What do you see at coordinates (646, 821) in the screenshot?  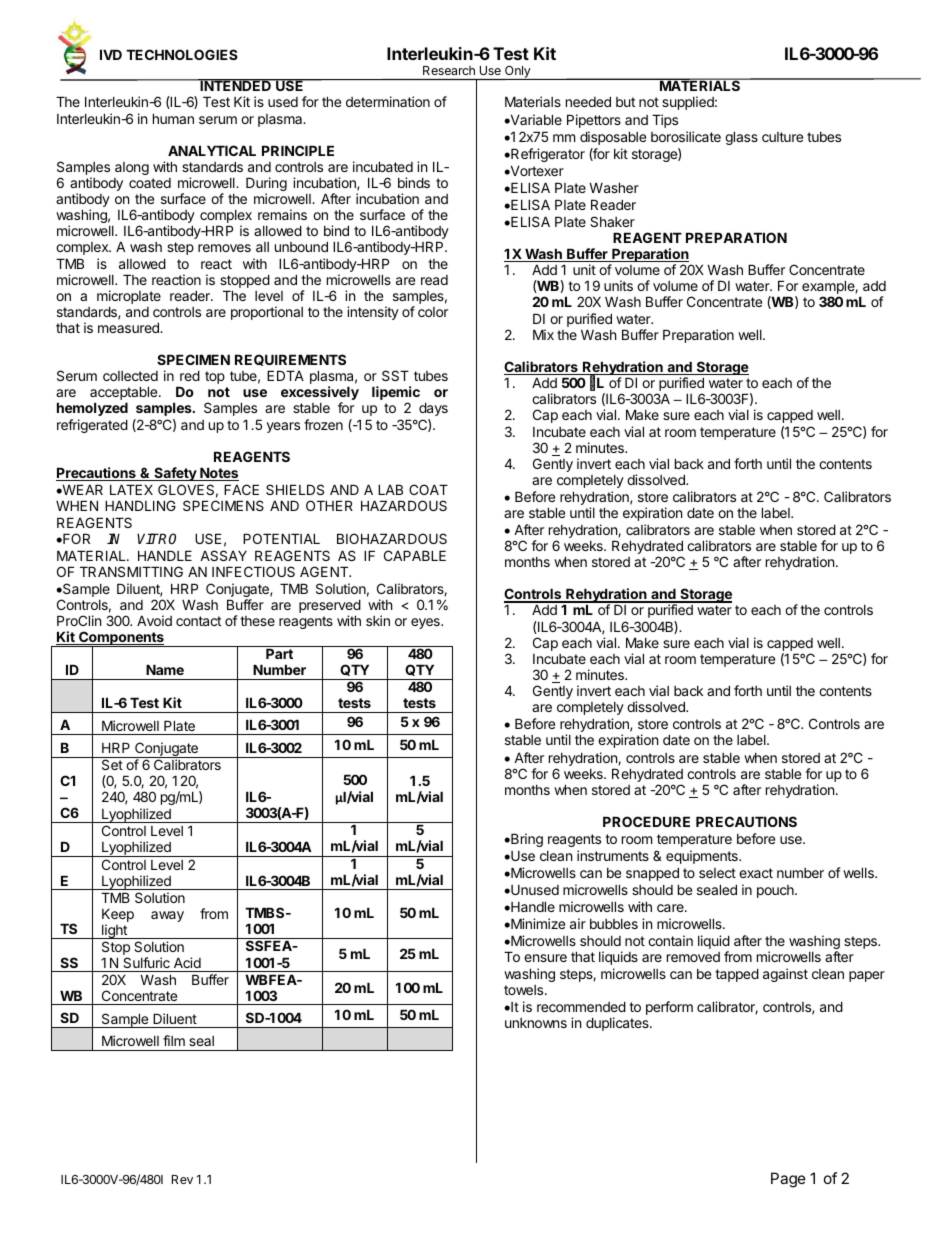 I see `PROCEDURE` at bounding box center [646, 821].
